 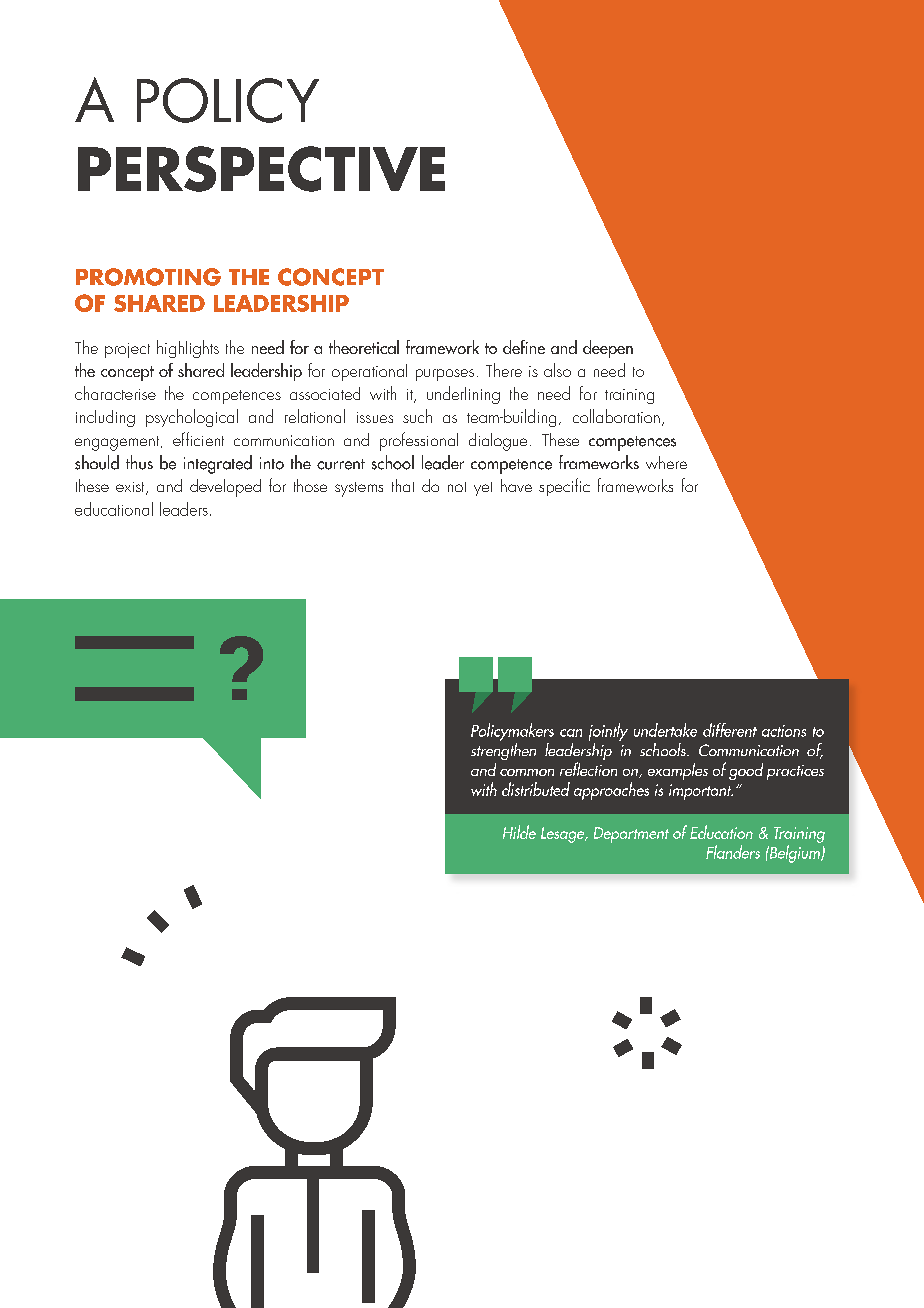 I want to click on psychological, so click(x=192, y=418).
